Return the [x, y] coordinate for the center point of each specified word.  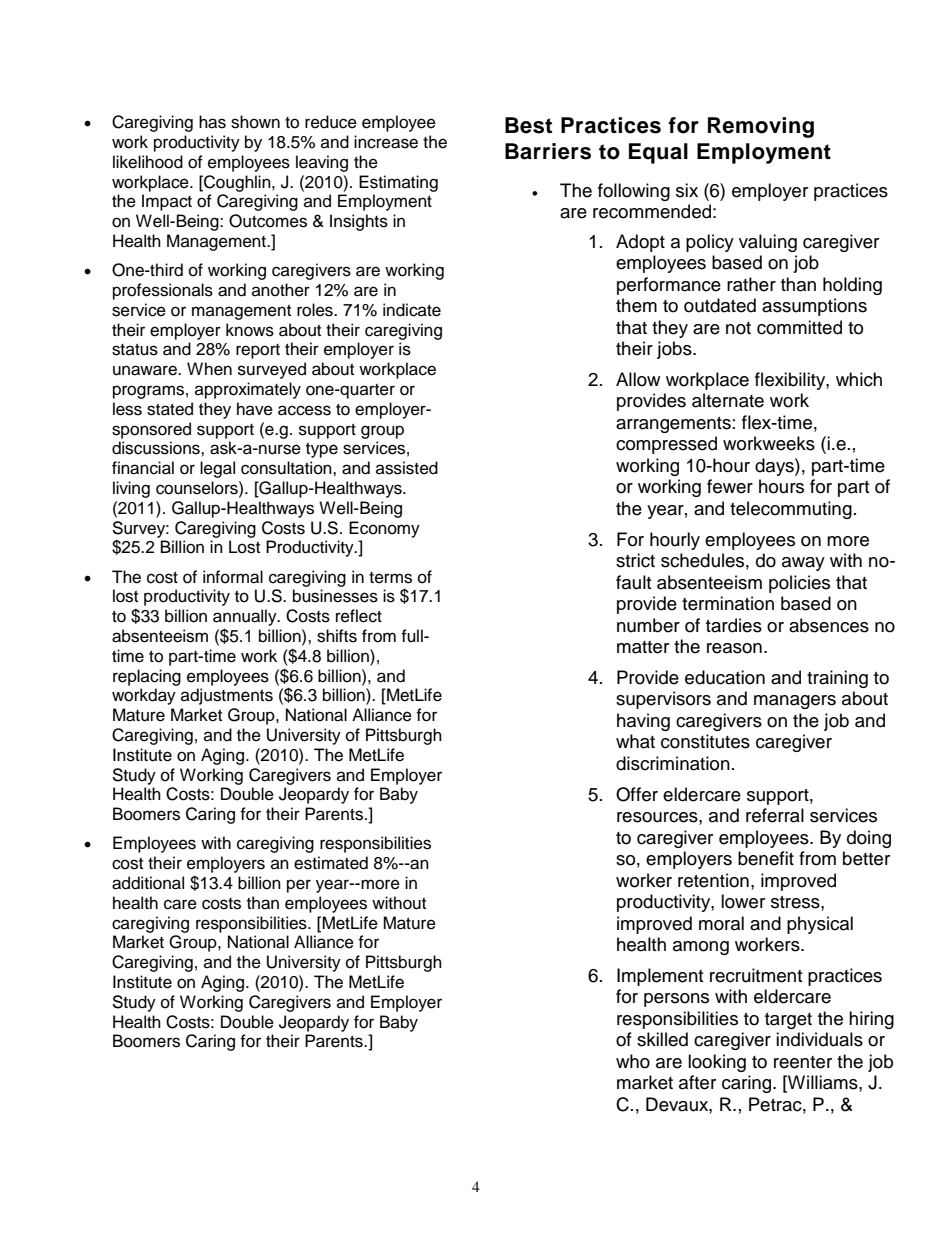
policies [799, 584]
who [633, 1061]
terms [390, 578]
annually [246, 617]
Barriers [548, 151]
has [212, 122]
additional [148, 883]
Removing [761, 127]
